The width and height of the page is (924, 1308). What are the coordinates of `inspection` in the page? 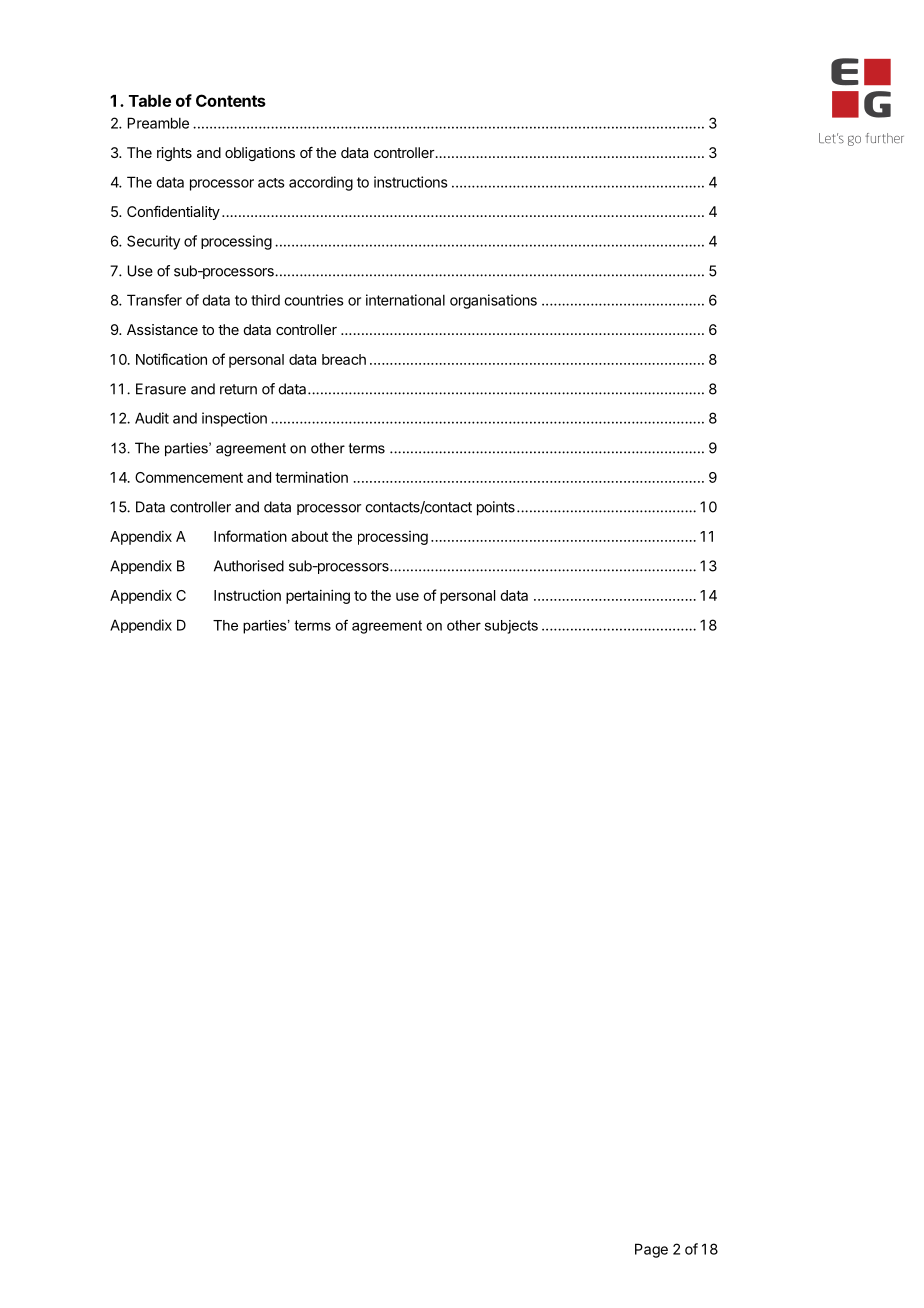 It's located at (234, 419).
